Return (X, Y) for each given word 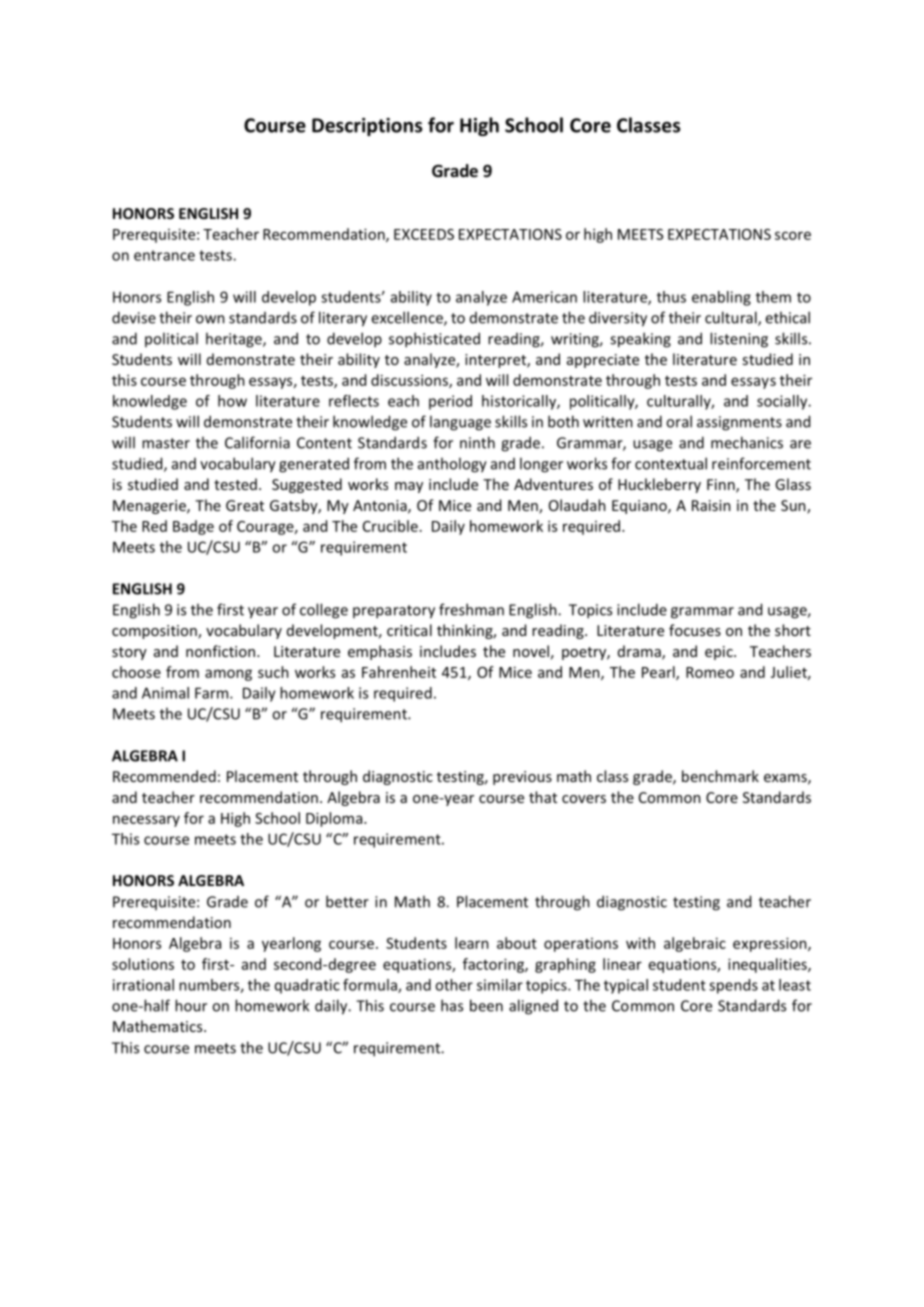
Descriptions (367, 127)
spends (733, 986)
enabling (721, 298)
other (454, 985)
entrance (164, 255)
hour (191, 1005)
